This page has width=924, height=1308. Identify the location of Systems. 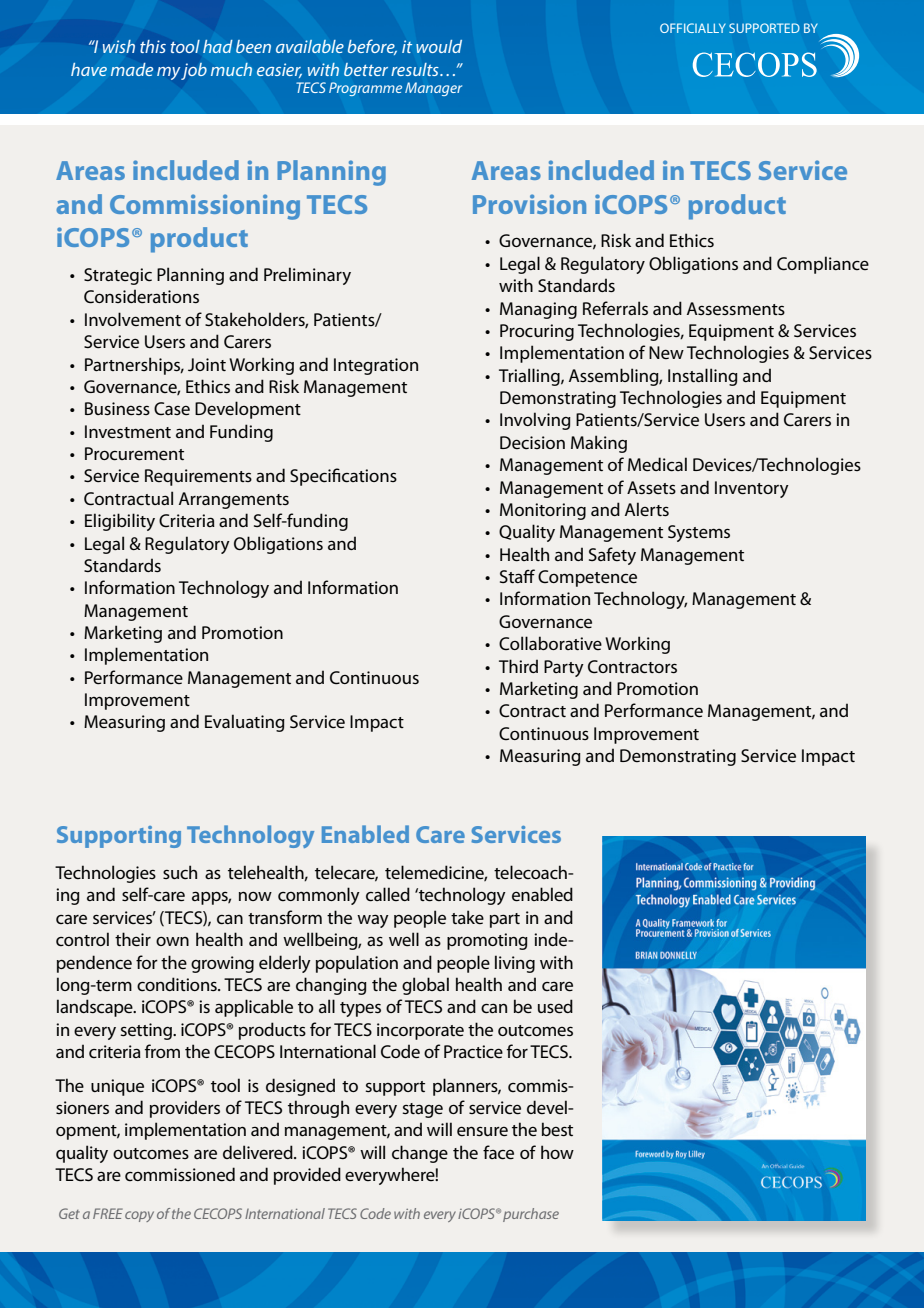
(699, 533).
